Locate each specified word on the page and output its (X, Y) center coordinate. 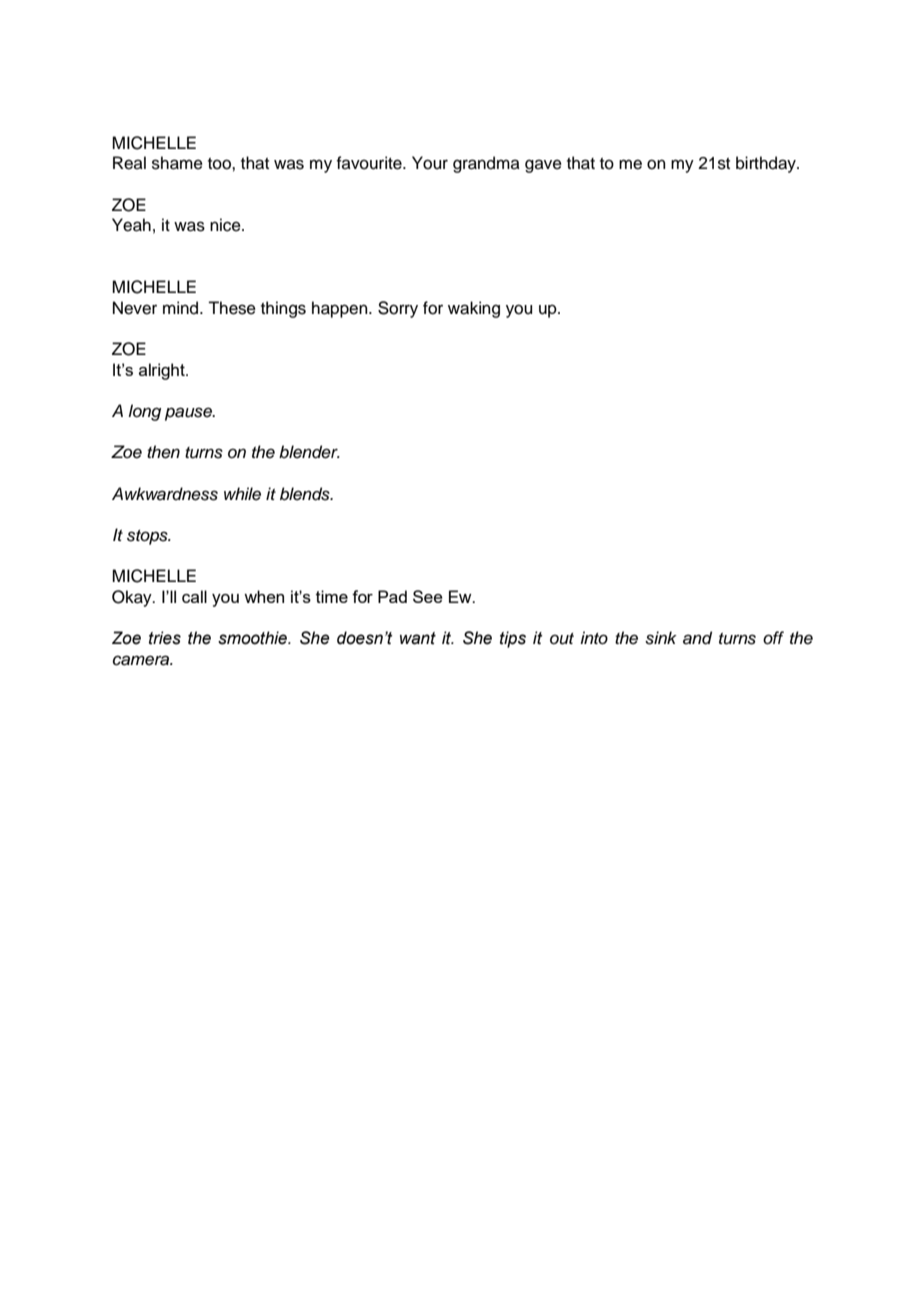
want (418, 638)
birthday (767, 164)
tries (165, 638)
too (220, 164)
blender (309, 452)
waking (474, 309)
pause (190, 414)
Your (430, 163)
